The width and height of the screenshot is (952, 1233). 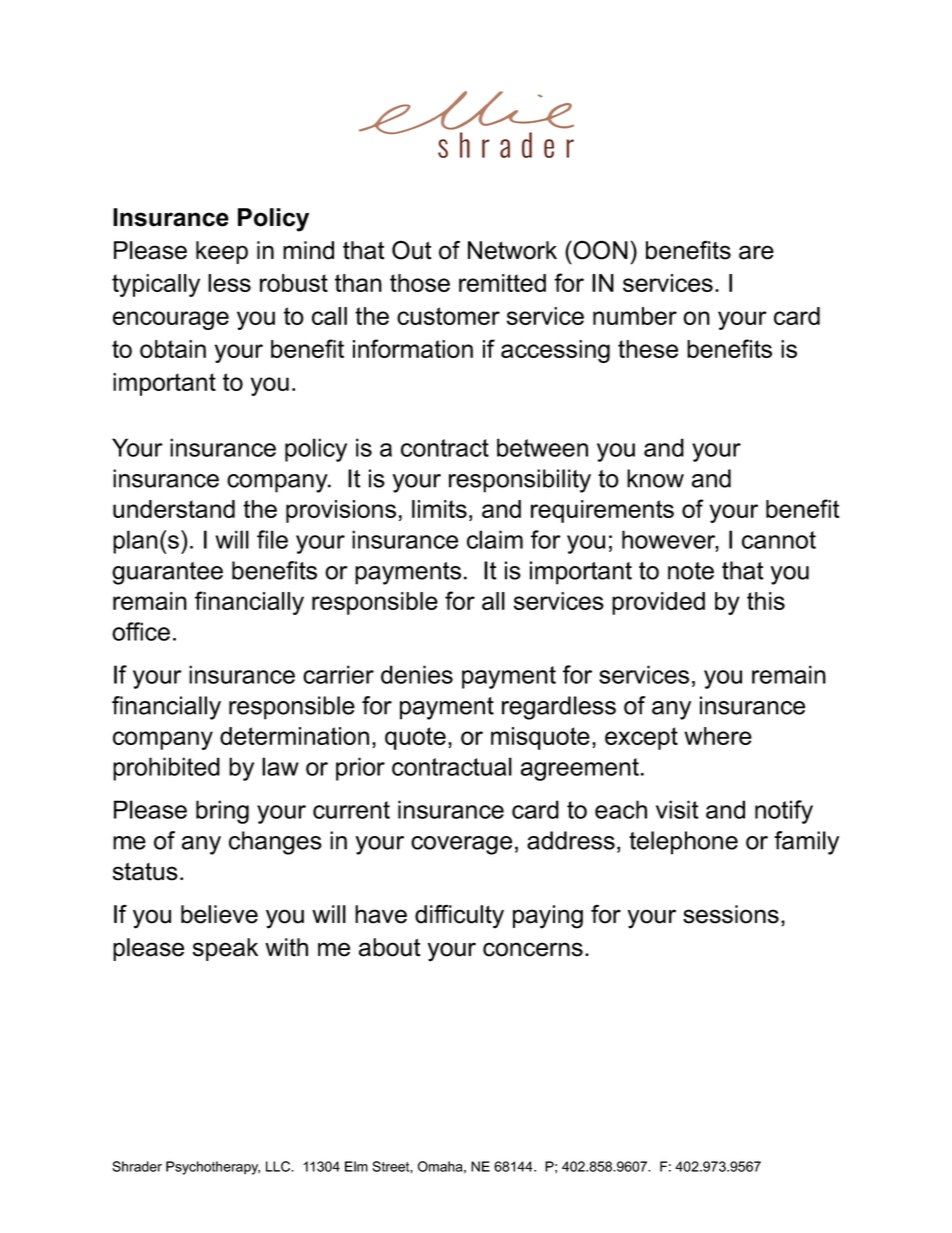 What do you see at coordinates (683, 843) in the screenshot?
I see `telephone` at bounding box center [683, 843].
